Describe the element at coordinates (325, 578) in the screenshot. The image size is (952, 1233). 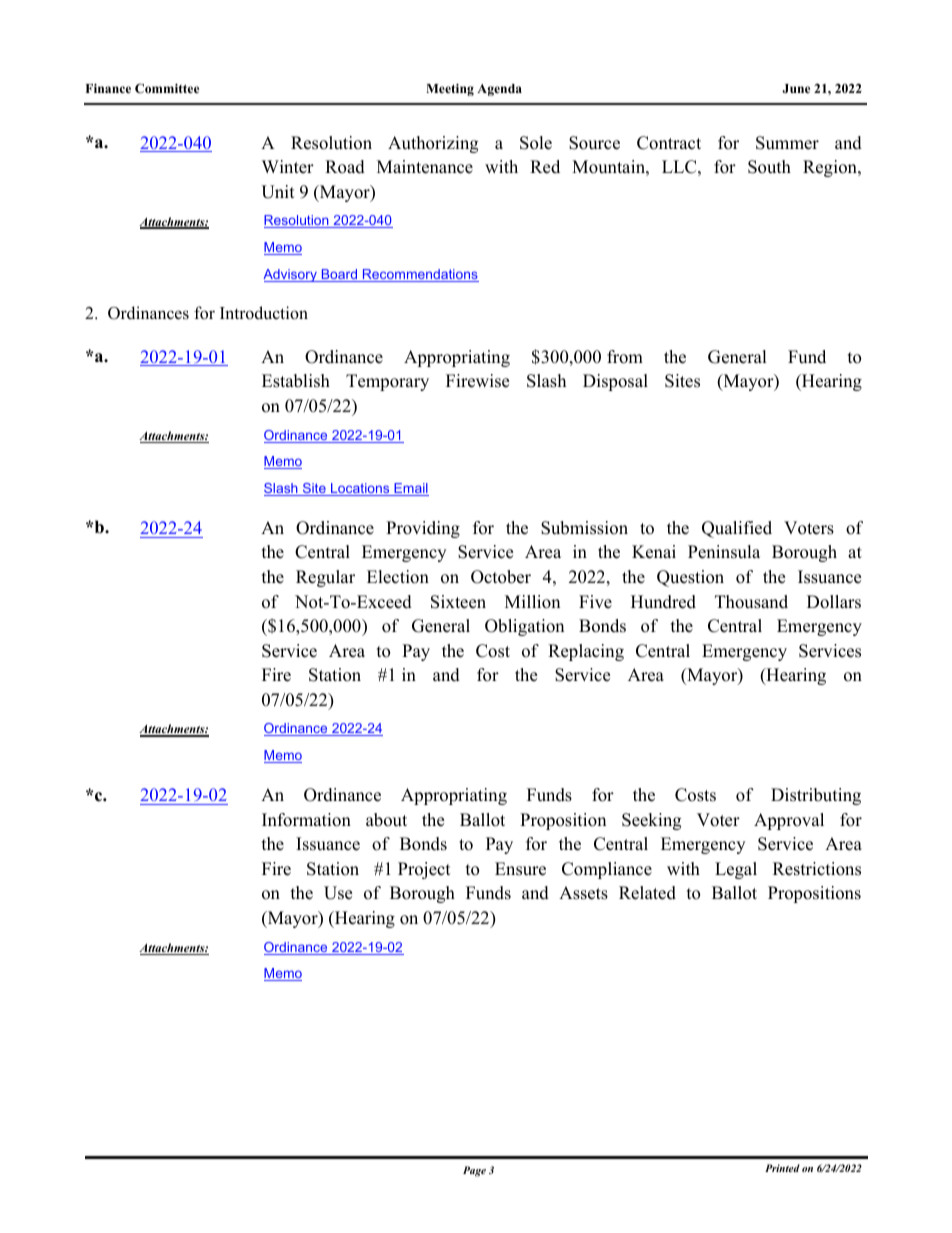
I see `Regular` at that location.
